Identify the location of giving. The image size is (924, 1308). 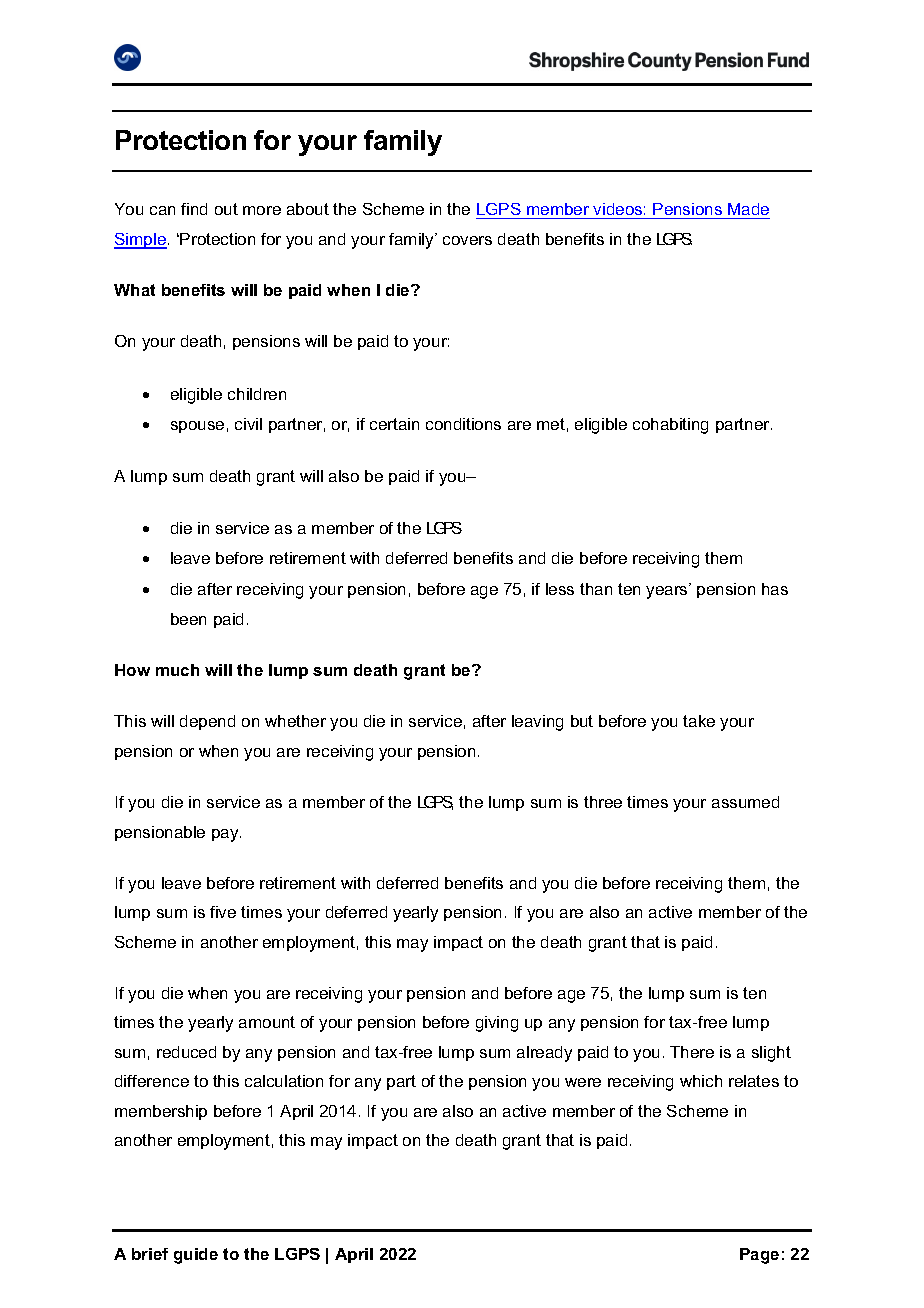
(497, 1024).
